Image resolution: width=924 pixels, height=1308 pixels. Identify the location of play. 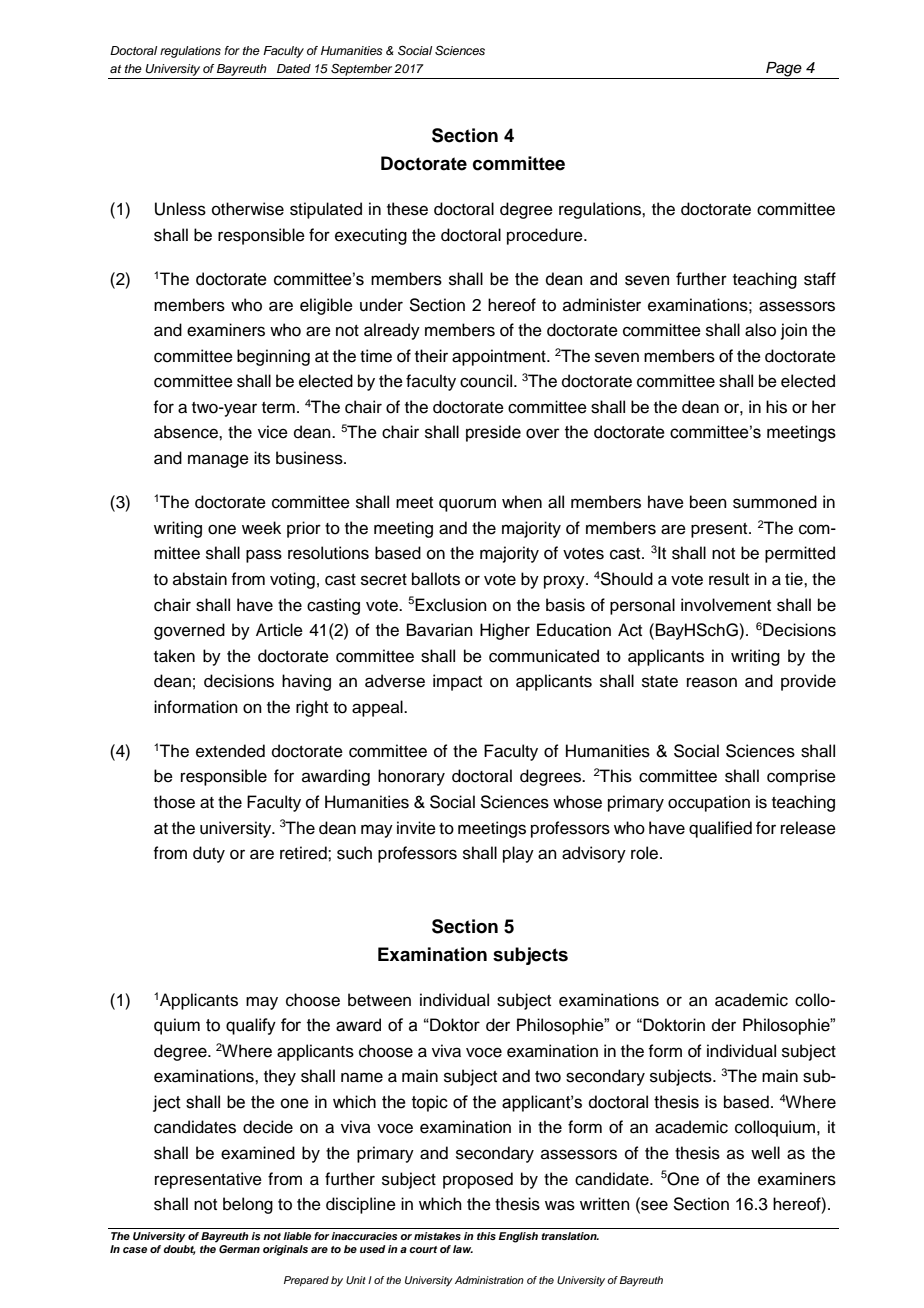
(518, 854).
